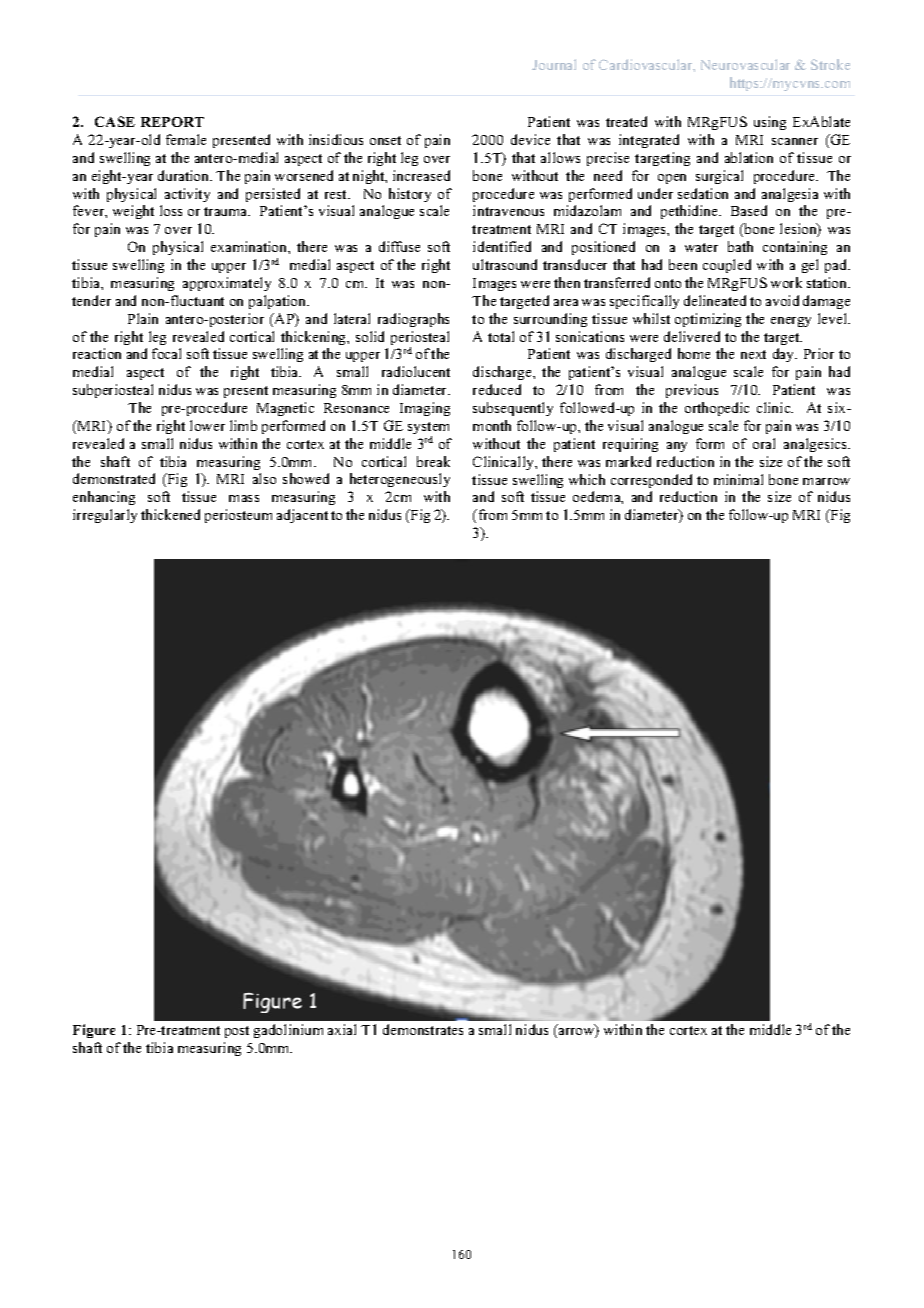  I want to click on demonstrates, so click(423, 1029).
